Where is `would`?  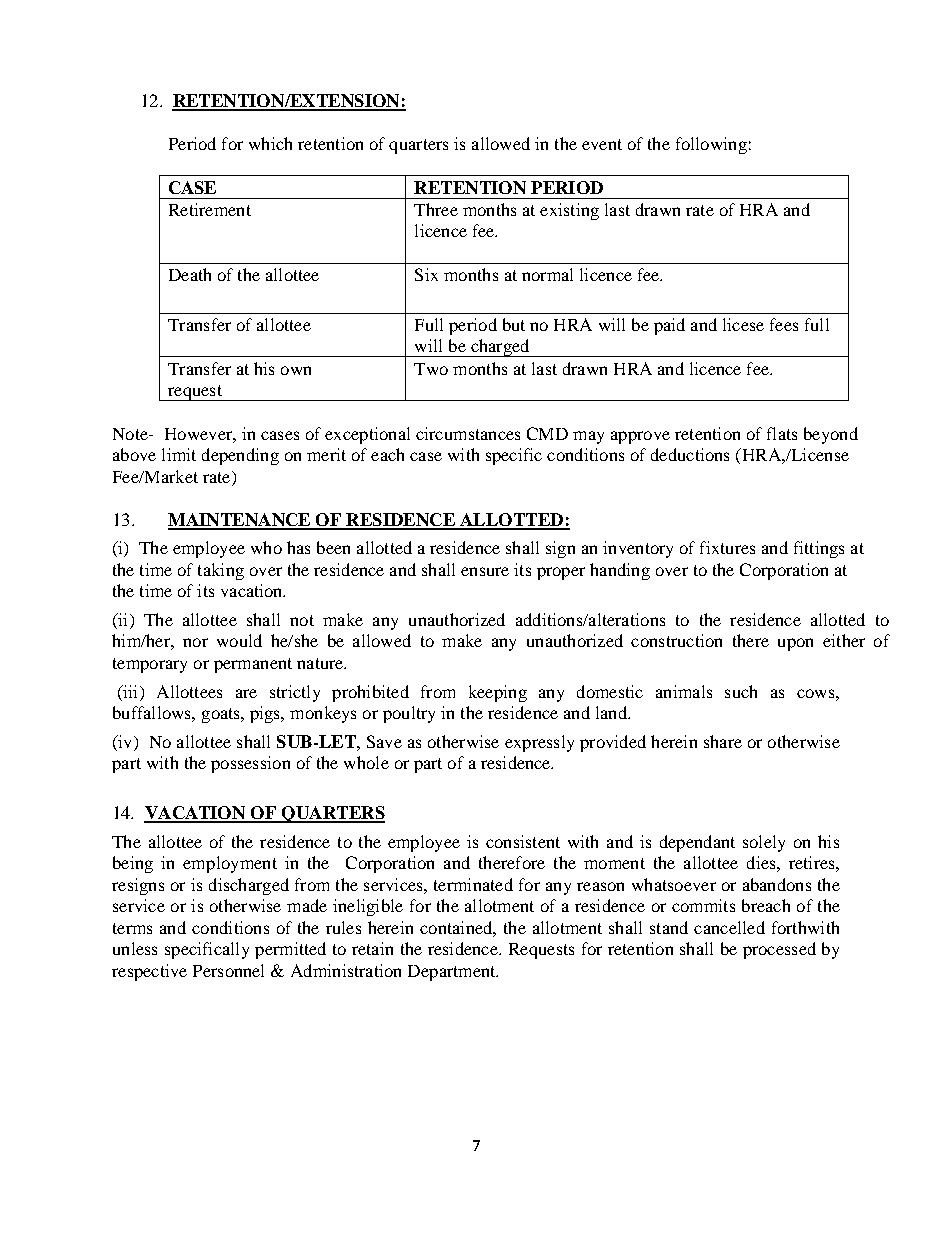 would is located at coordinates (239, 640).
